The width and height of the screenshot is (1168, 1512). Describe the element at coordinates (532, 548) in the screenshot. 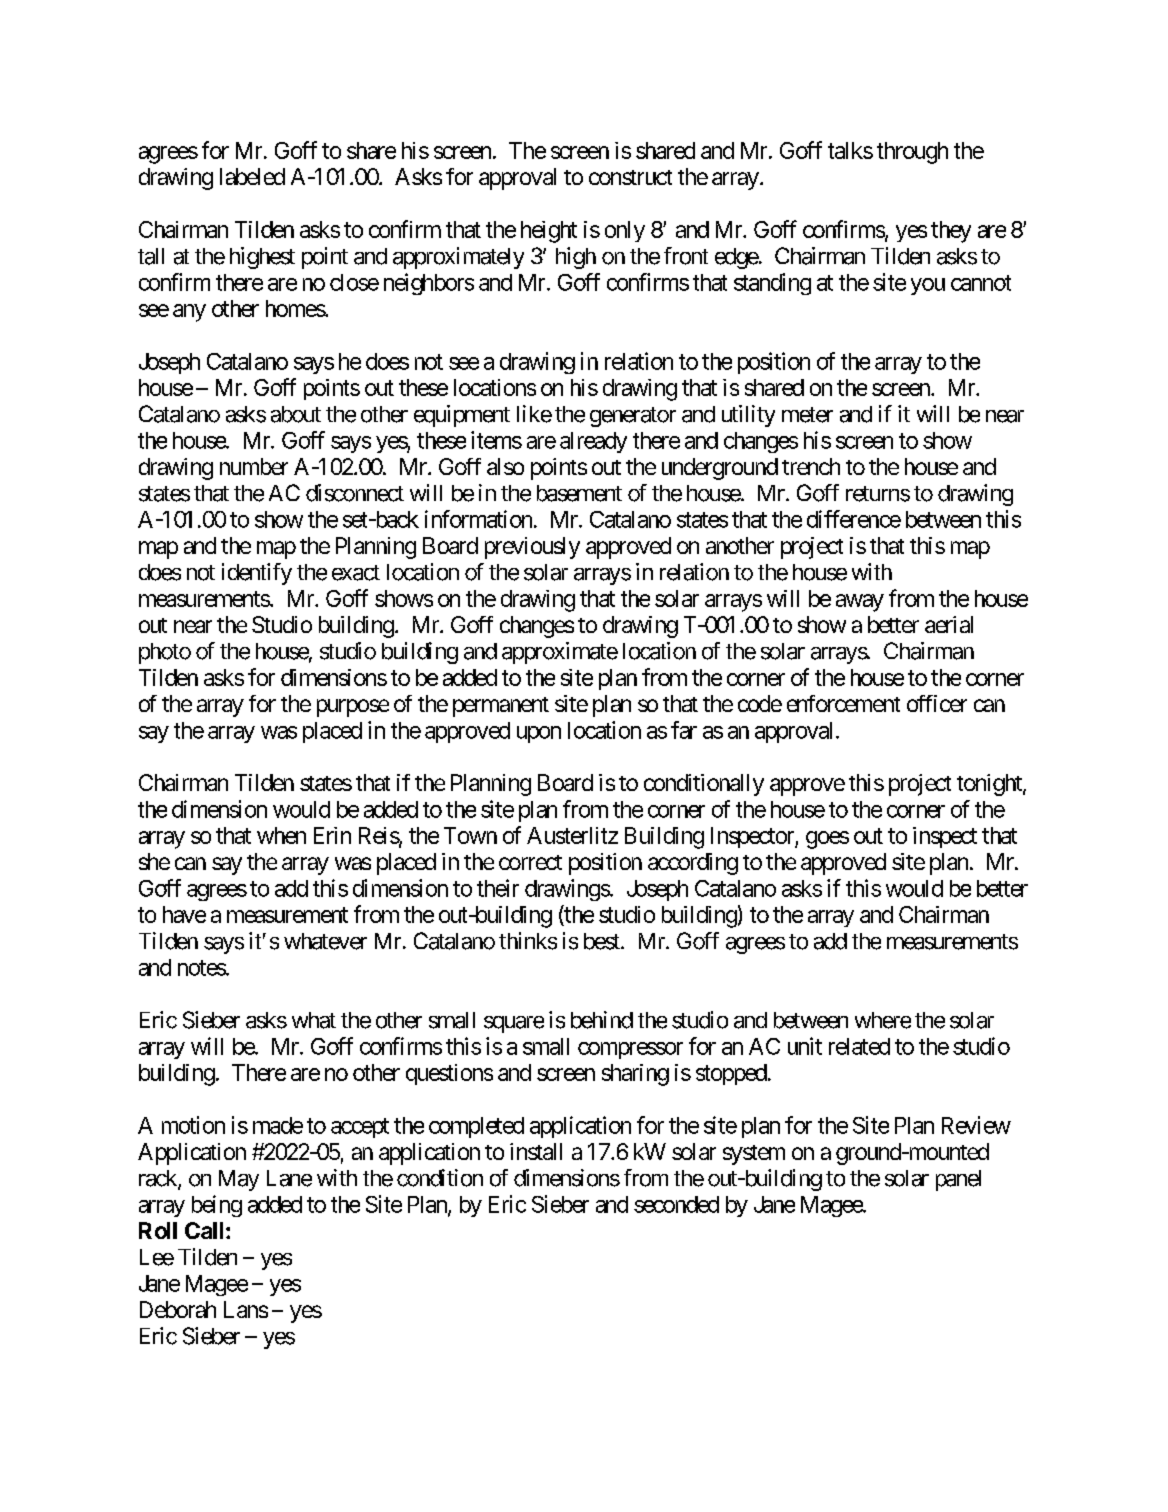

I see `previously` at that location.
